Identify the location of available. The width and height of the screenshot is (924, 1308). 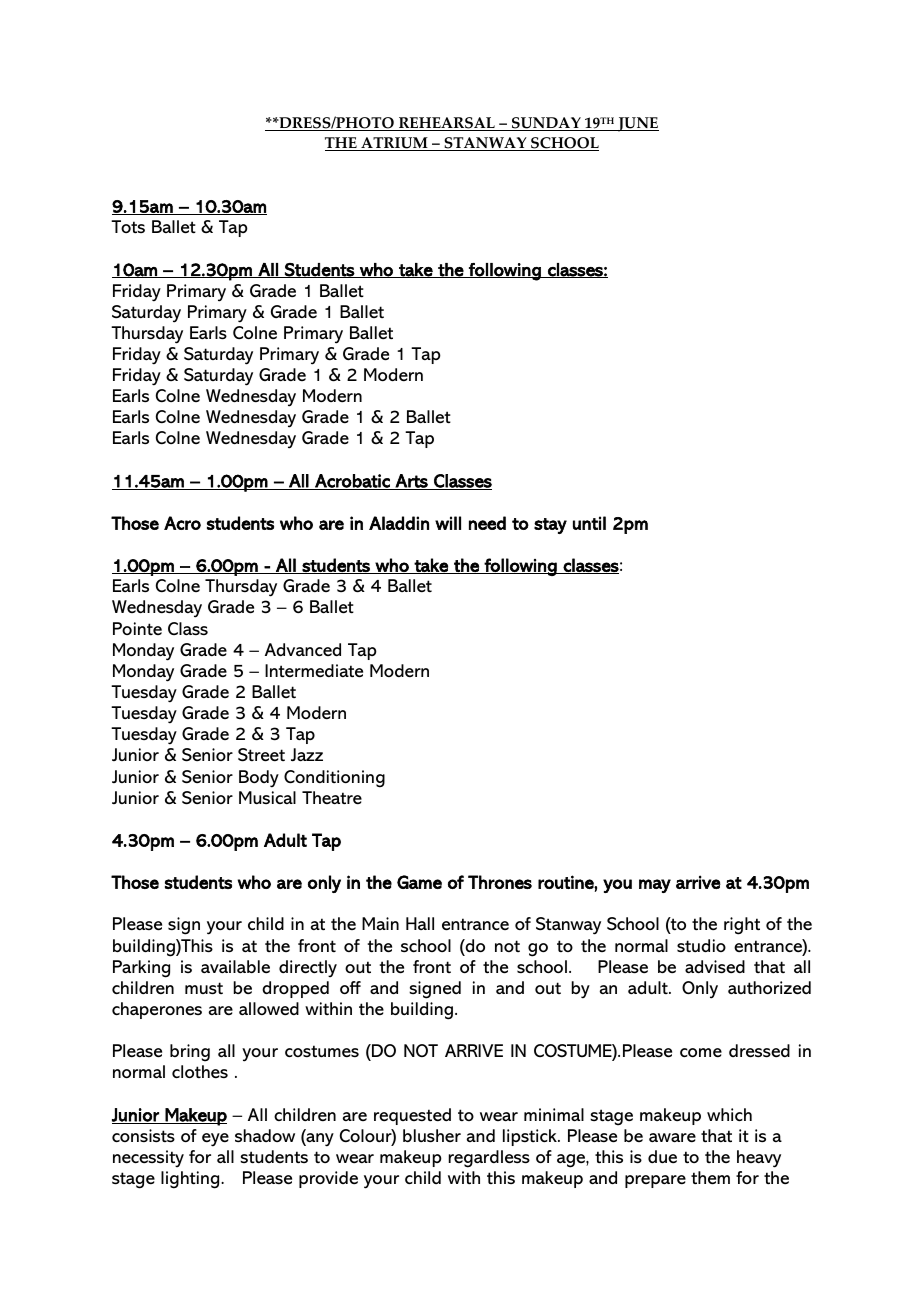
(235, 966).
